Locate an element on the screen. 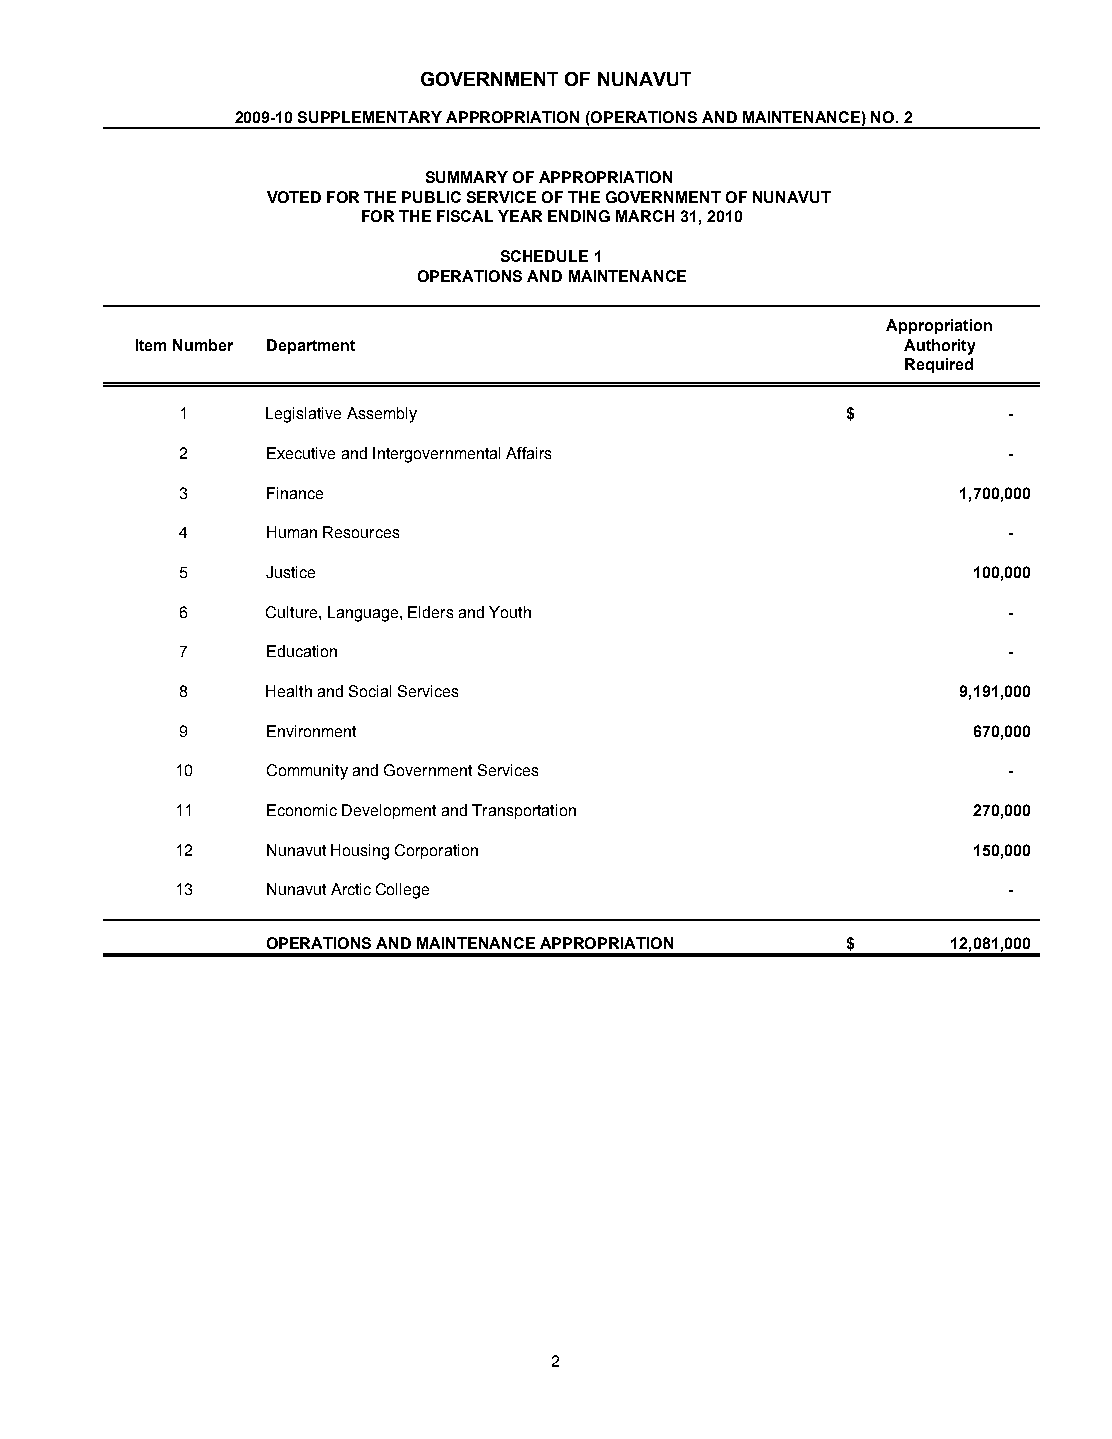 The image size is (1112, 1439). VOTED is located at coordinates (294, 197).
